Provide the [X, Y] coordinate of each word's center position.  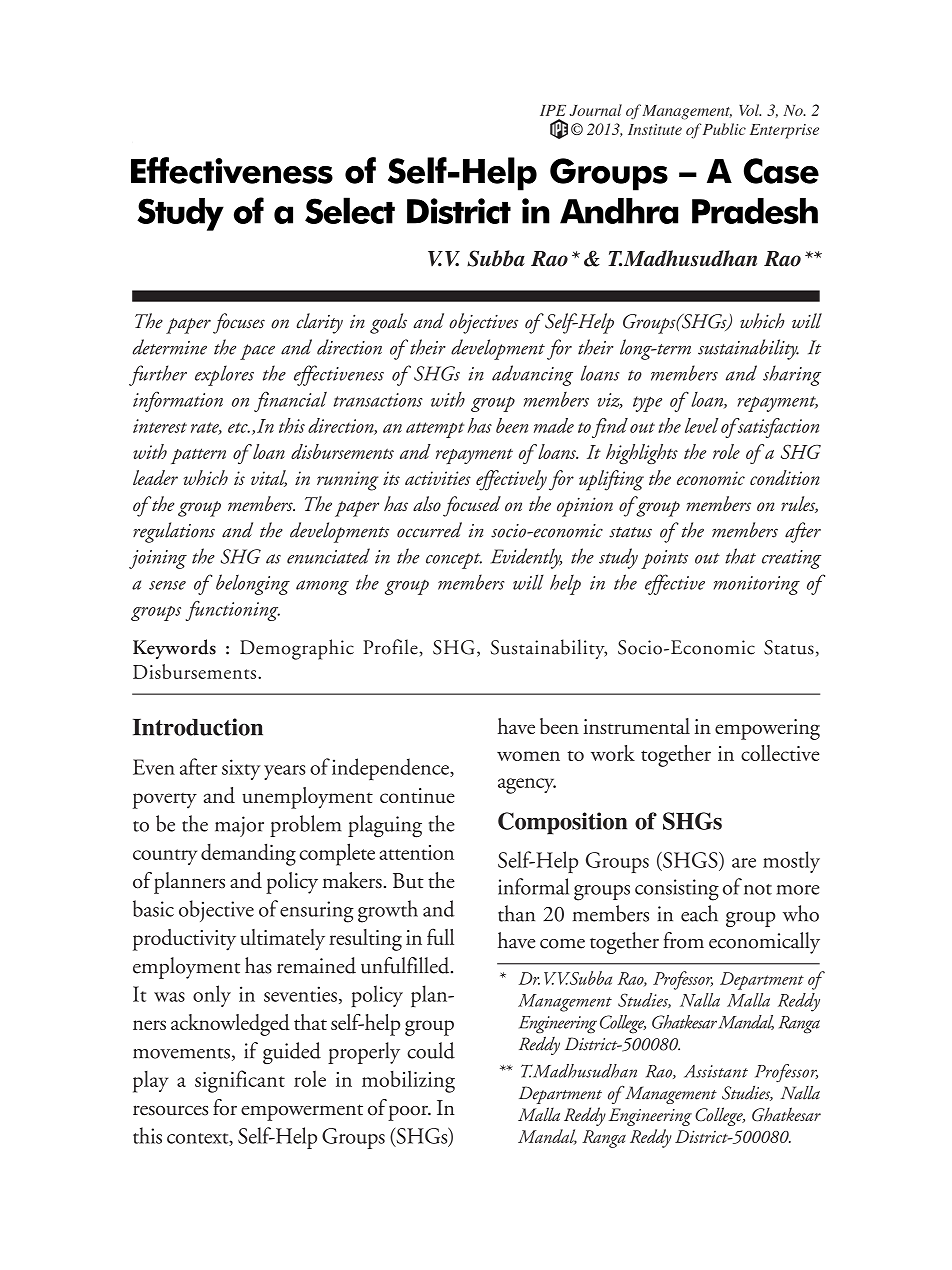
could [431, 1050]
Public [723, 129]
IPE [553, 110]
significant [240, 1081]
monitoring [757, 585]
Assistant [716, 1071]
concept [454, 561]
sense [167, 585]
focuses [239, 323]
